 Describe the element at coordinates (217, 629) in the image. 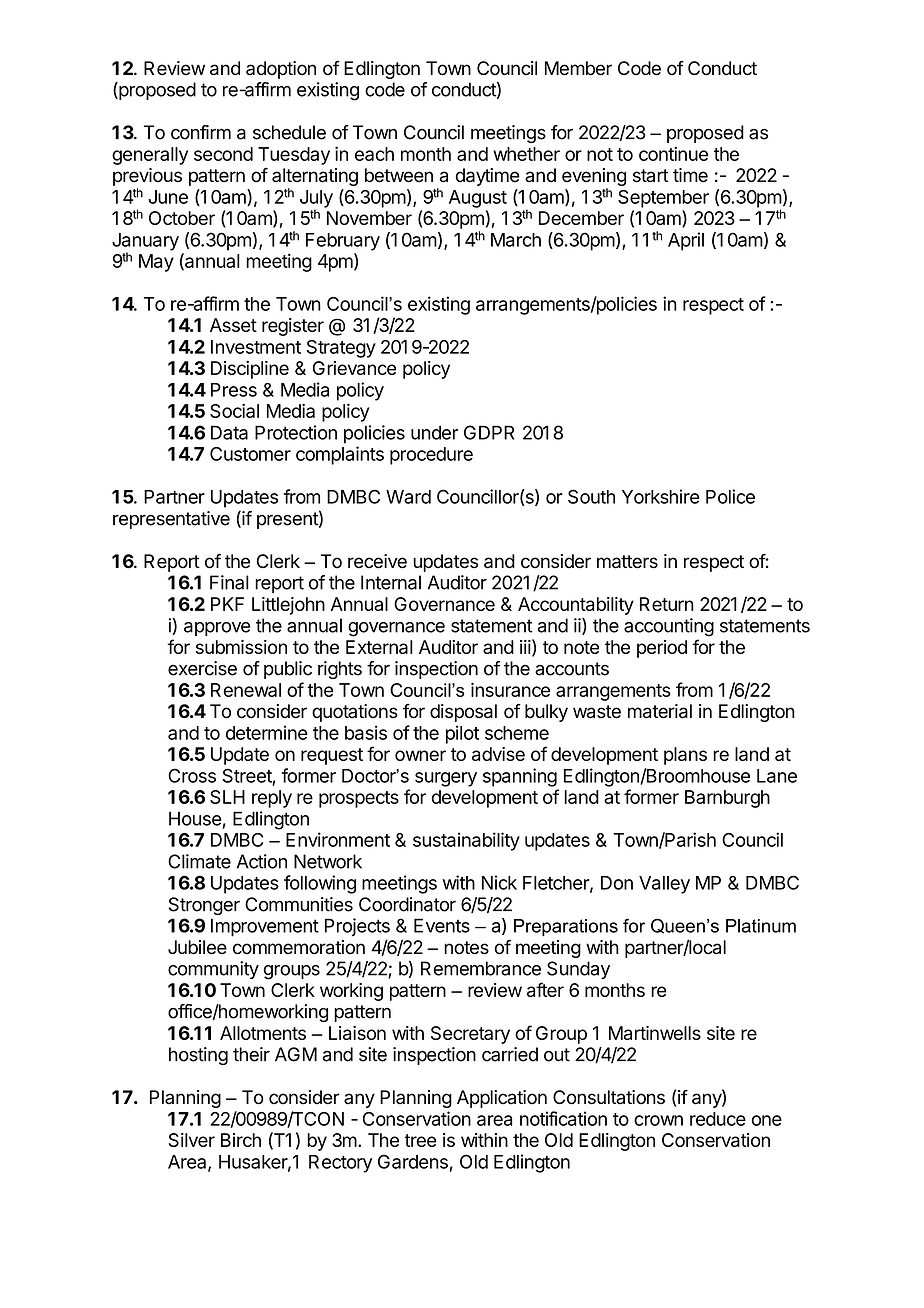

I see `approve` at that location.
